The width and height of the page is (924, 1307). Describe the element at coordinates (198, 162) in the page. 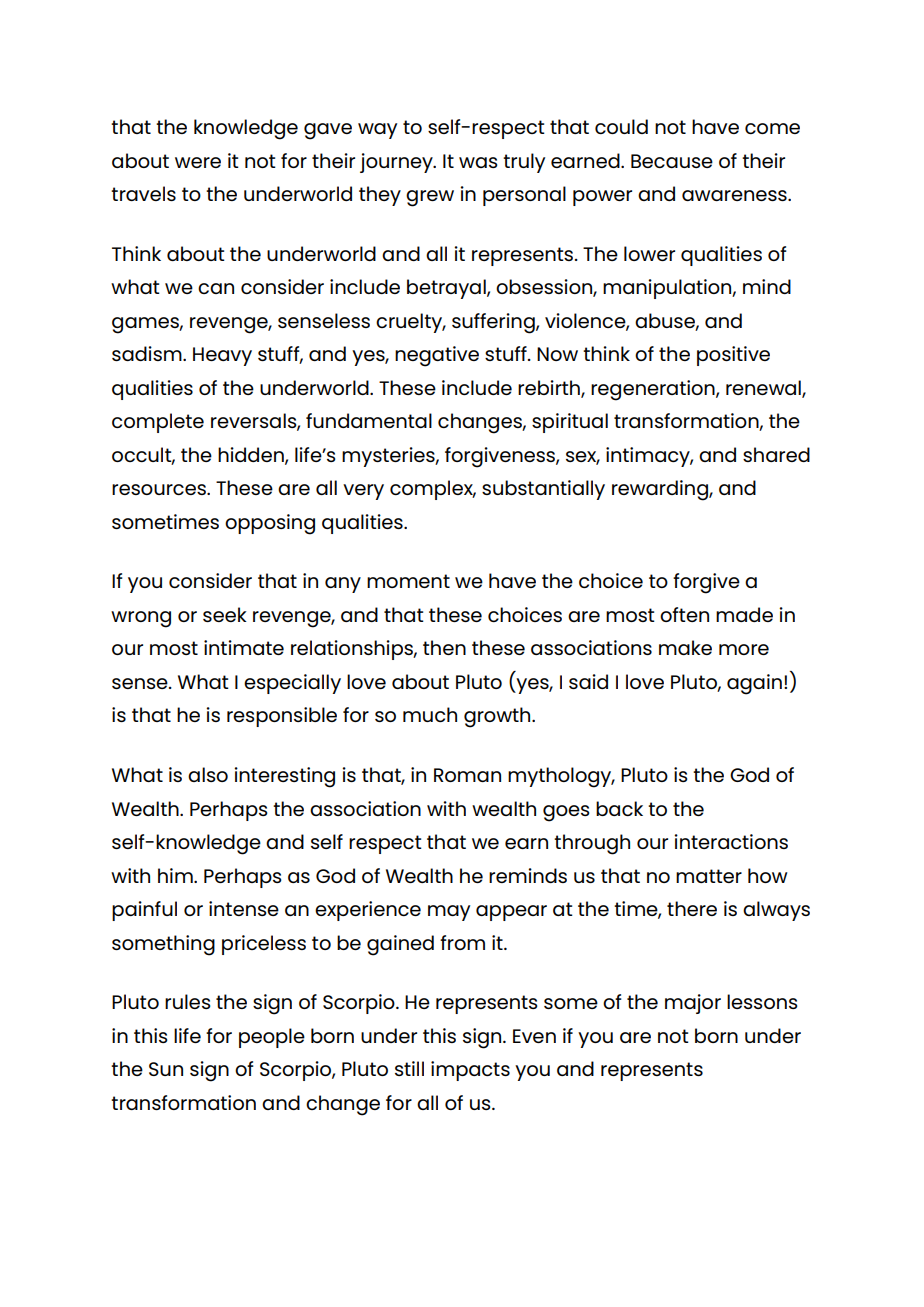

I see `were` at that location.
